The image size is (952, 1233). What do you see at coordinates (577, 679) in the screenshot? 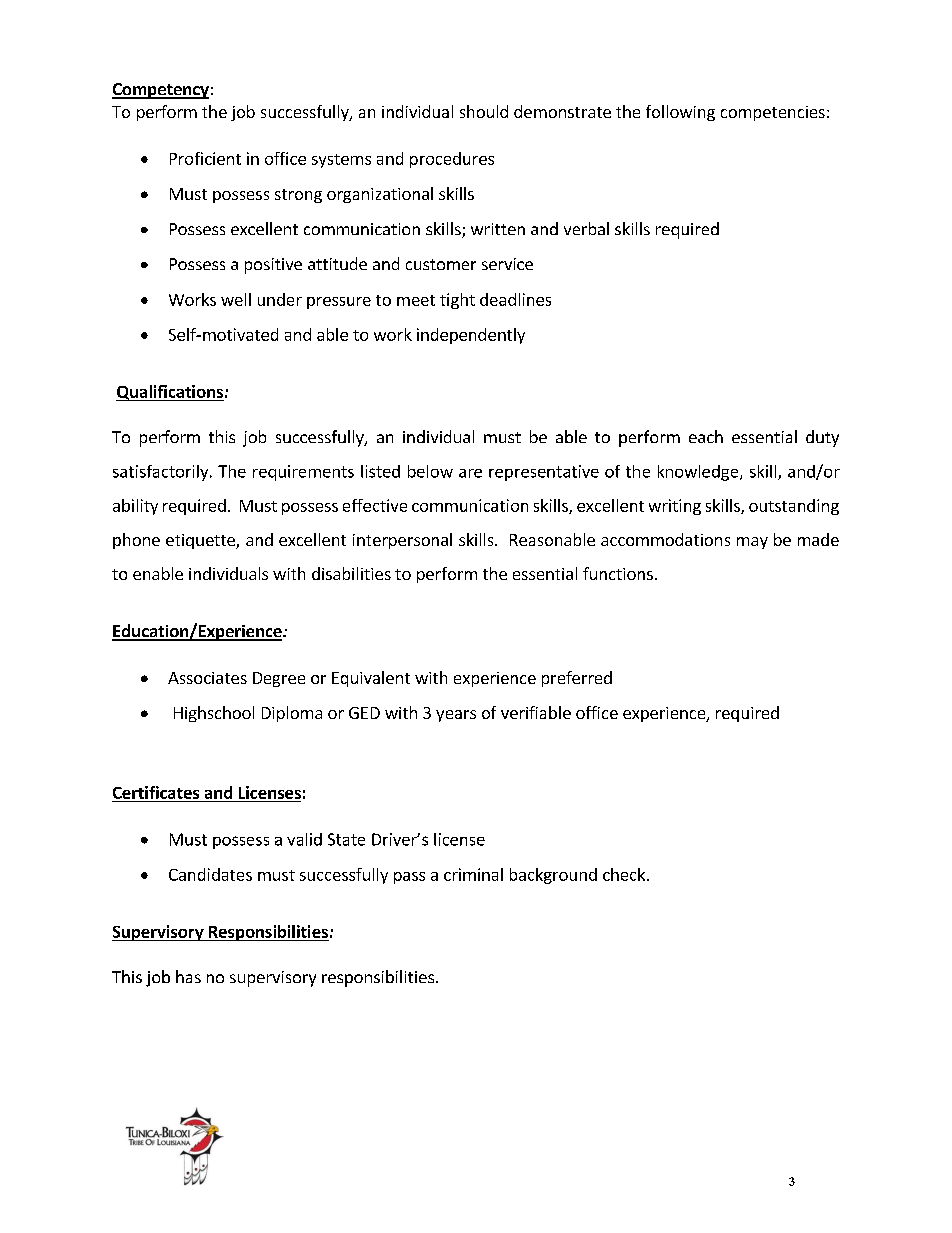
I see `preferred` at bounding box center [577, 679].
